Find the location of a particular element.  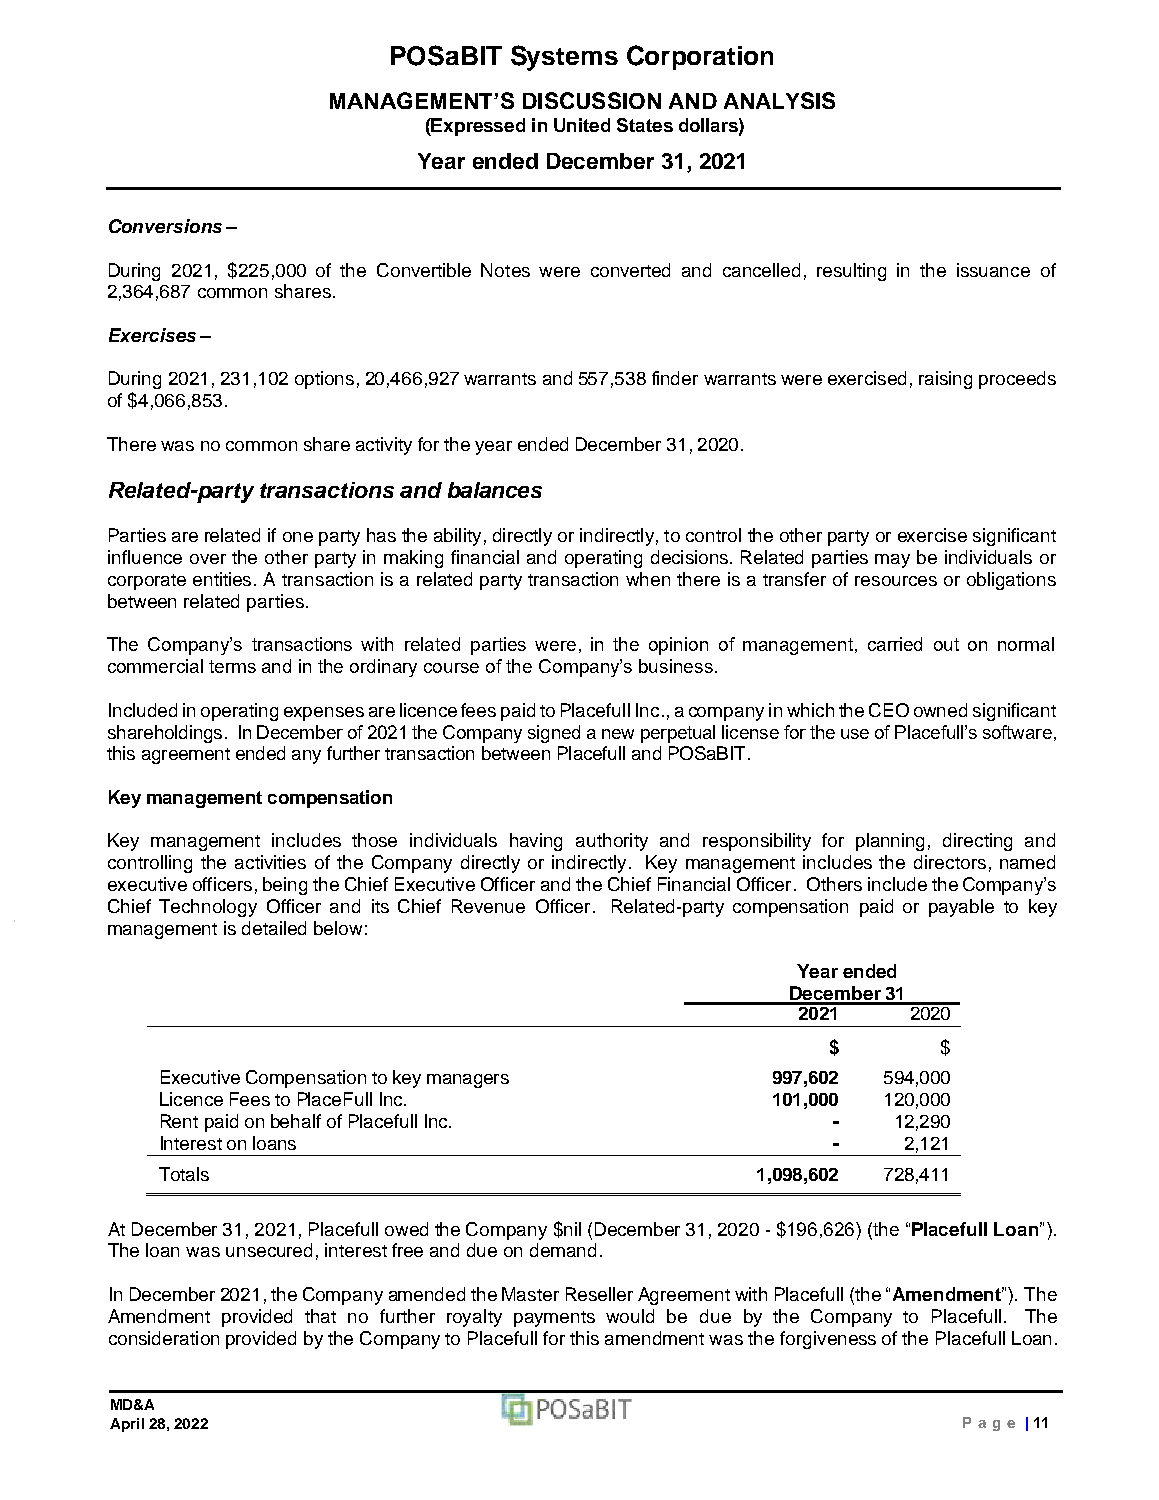

payable is located at coordinates (961, 908).
